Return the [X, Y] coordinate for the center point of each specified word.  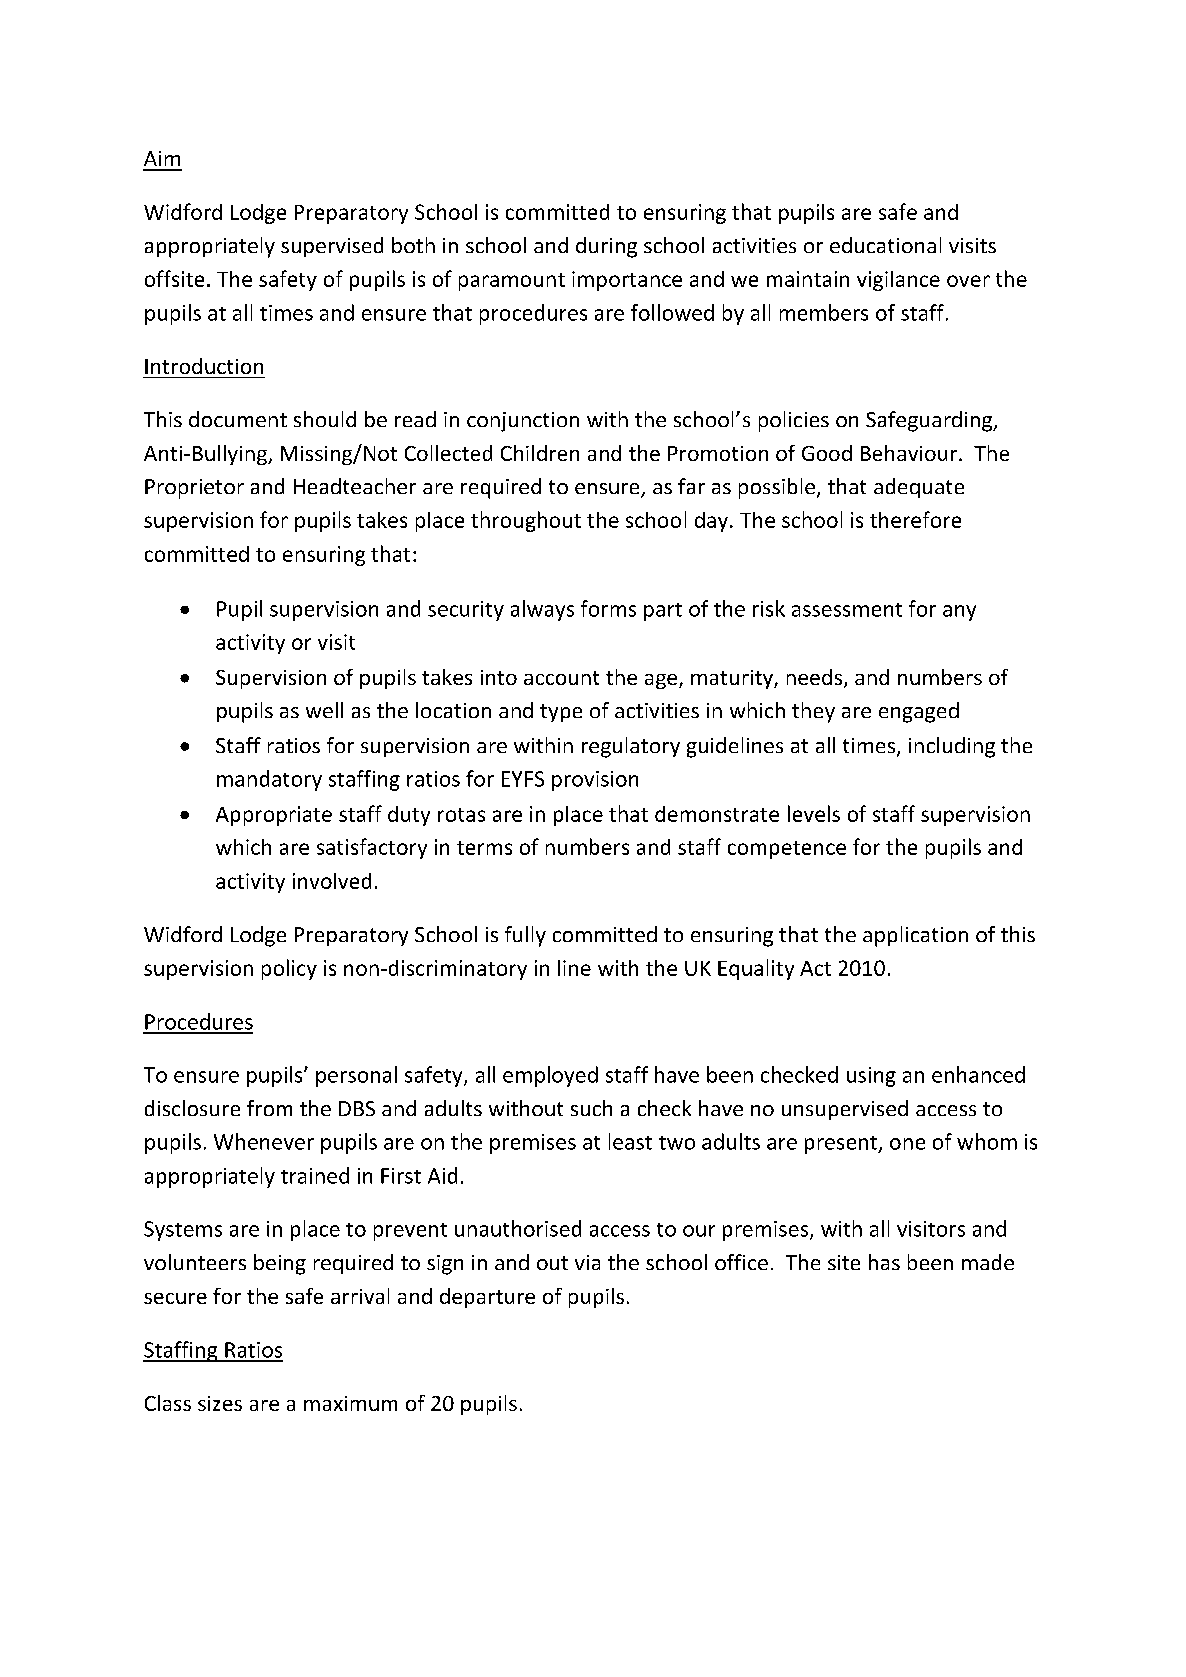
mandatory [269, 780]
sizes [220, 1403]
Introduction [204, 366]
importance [627, 281]
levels [814, 813]
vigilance [898, 281]
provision [595, 781]
